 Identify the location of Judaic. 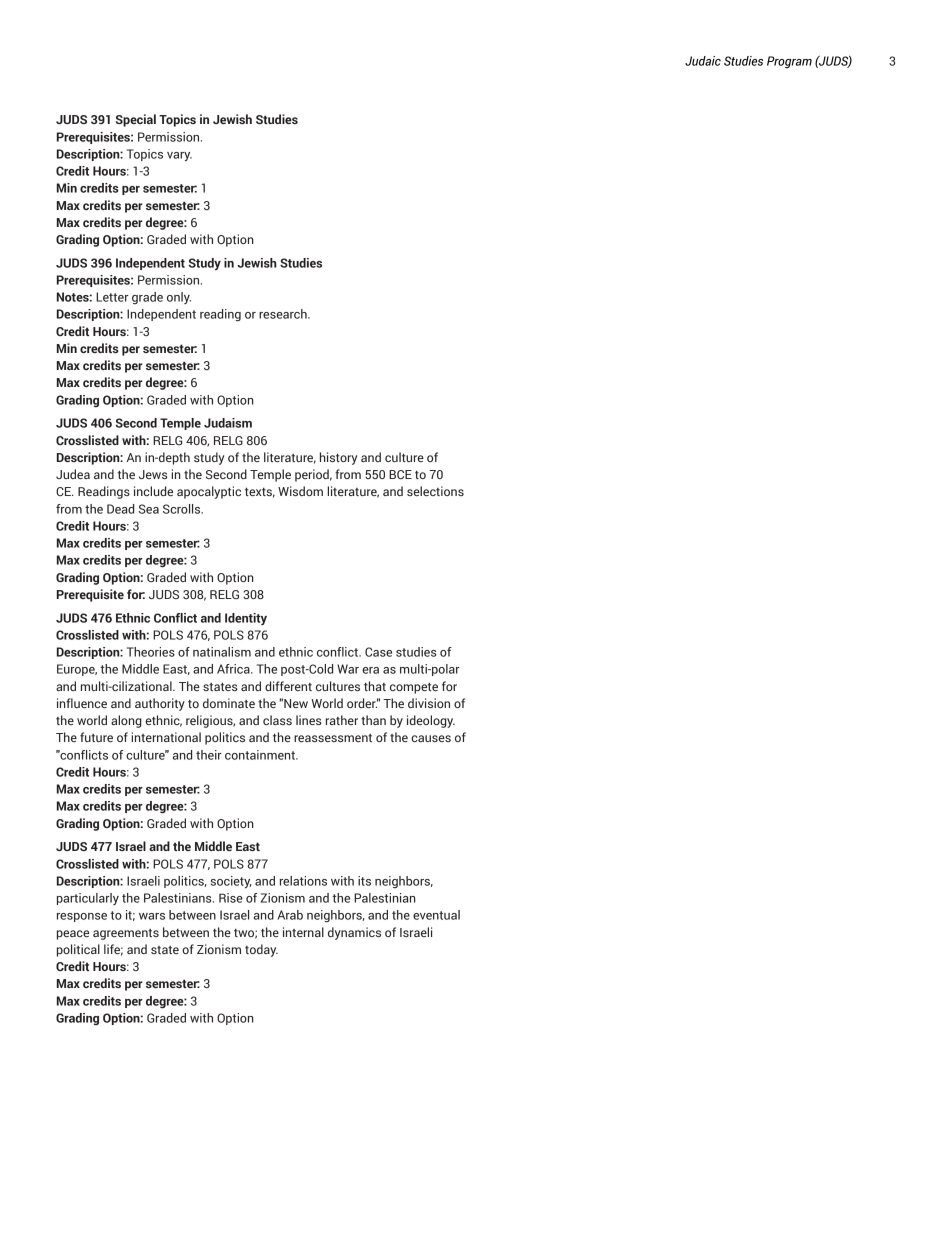
(703, 61).
